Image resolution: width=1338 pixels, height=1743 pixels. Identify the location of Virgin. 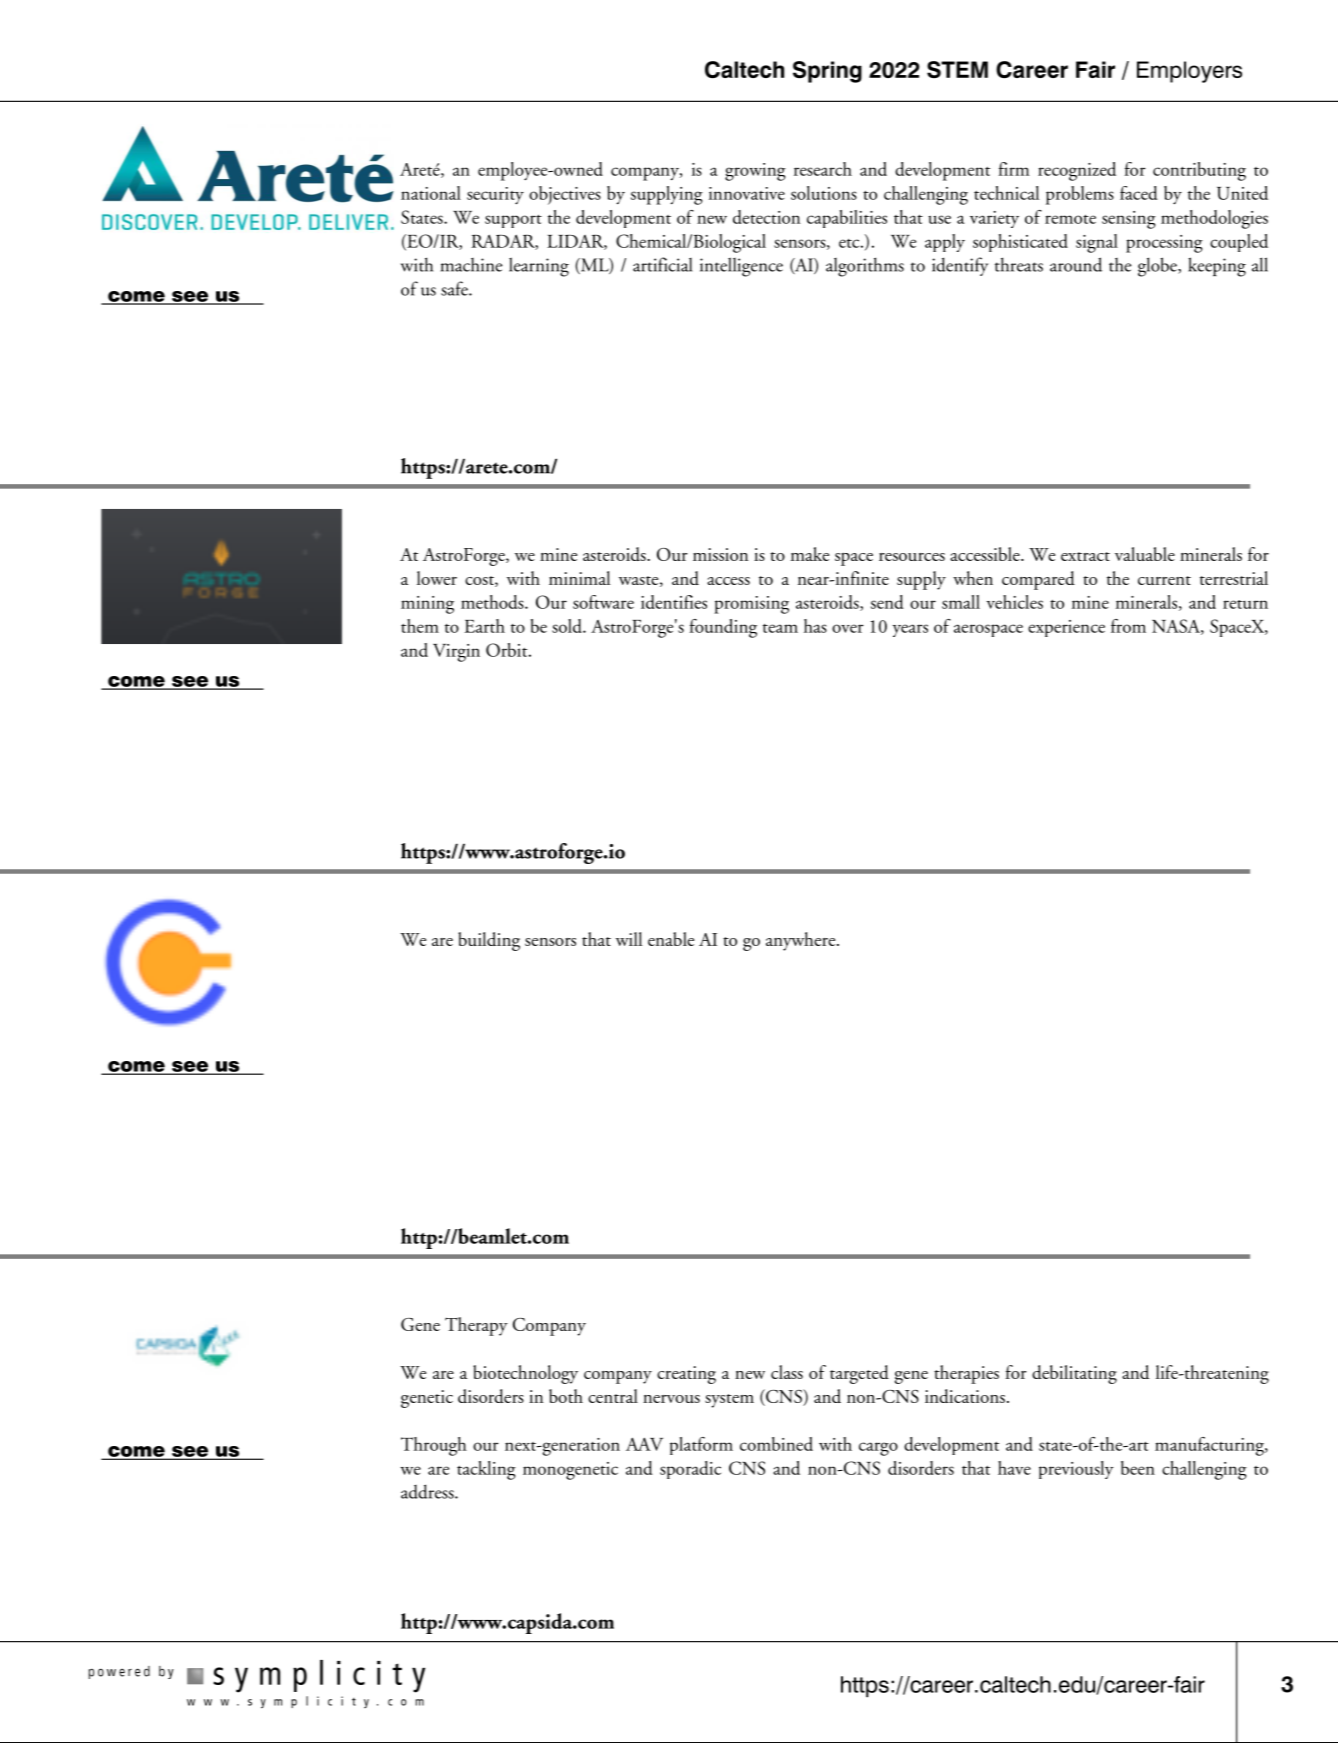
(456, 653).
